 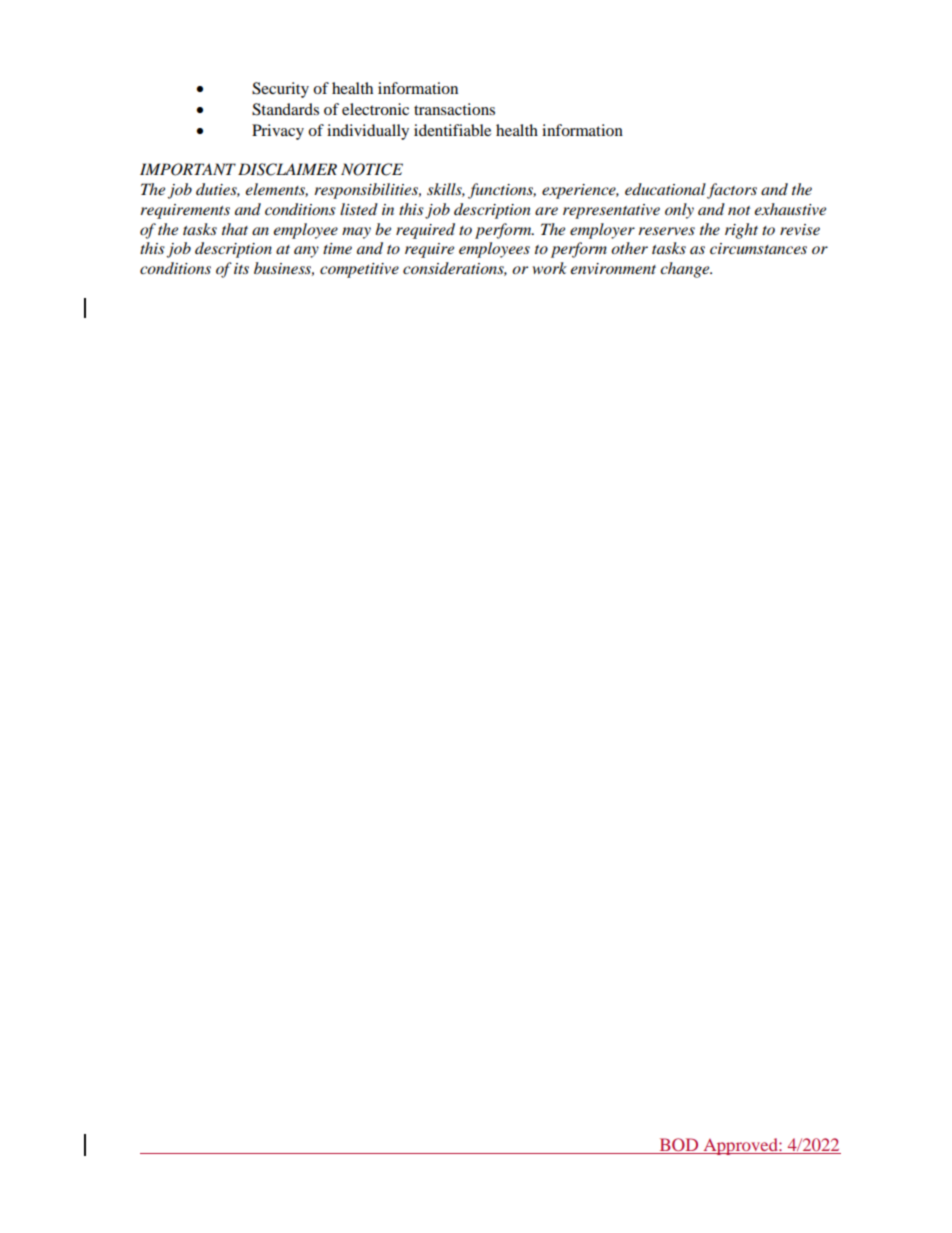 I want to click on competitive, so click(x=359, y=270).
